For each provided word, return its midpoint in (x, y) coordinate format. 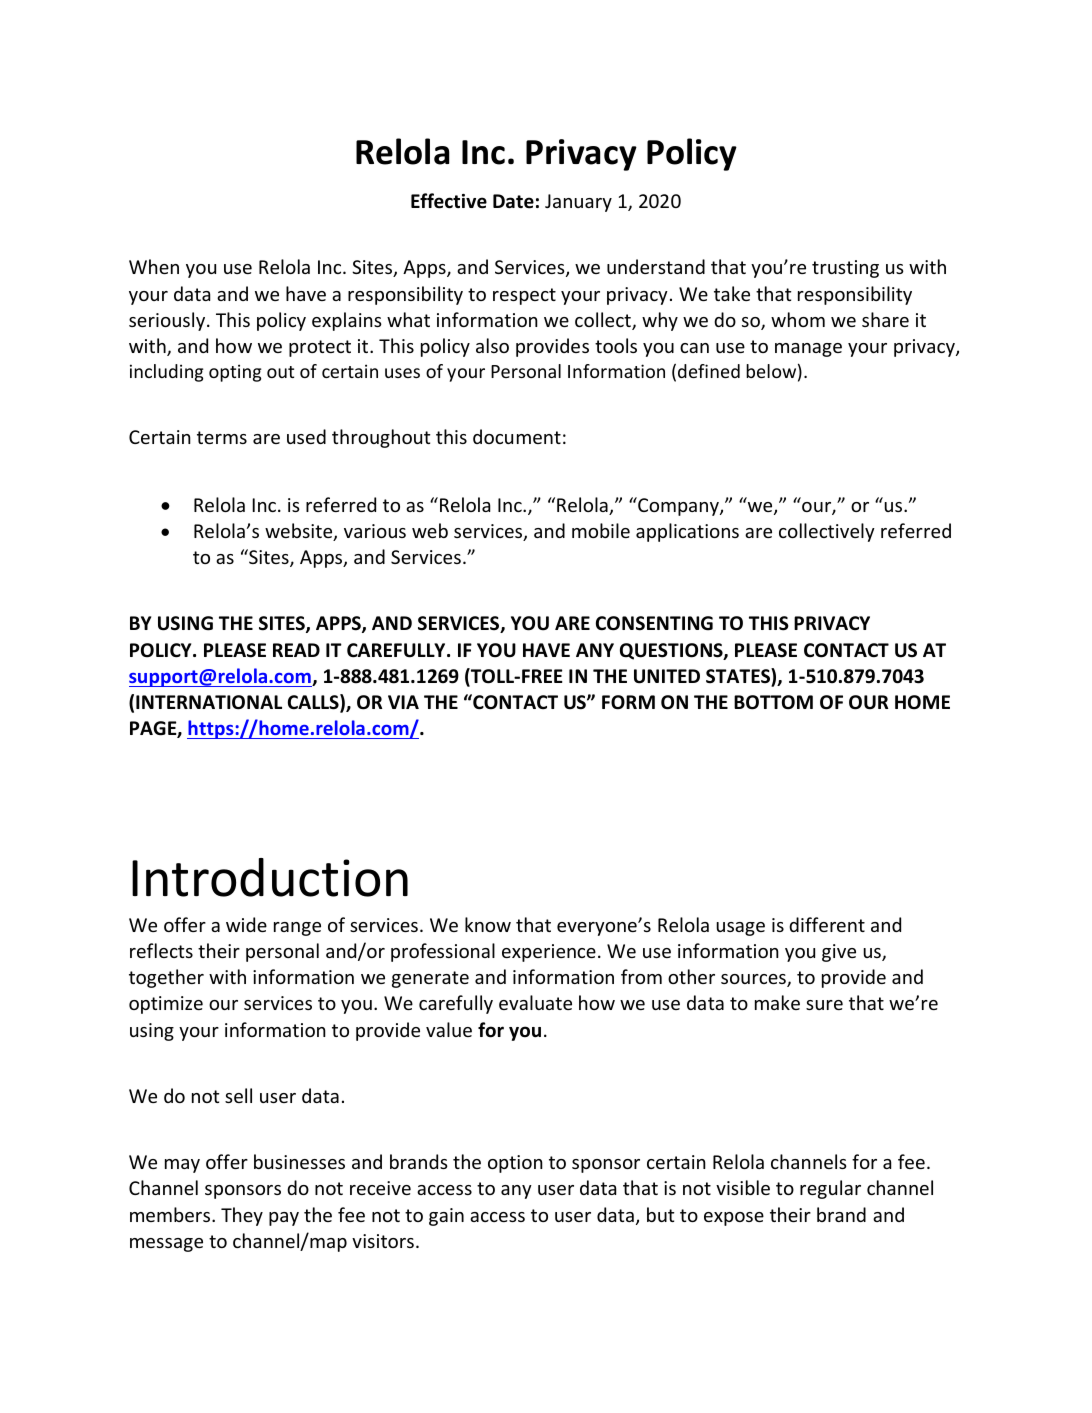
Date (513, 201)
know (488, 924)
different (827, 924)
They (242, 1216)
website (300, 532)
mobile (601, 530)
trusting (845, 269)
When (154, 266)
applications (687, 532)
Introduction (270, 877)
